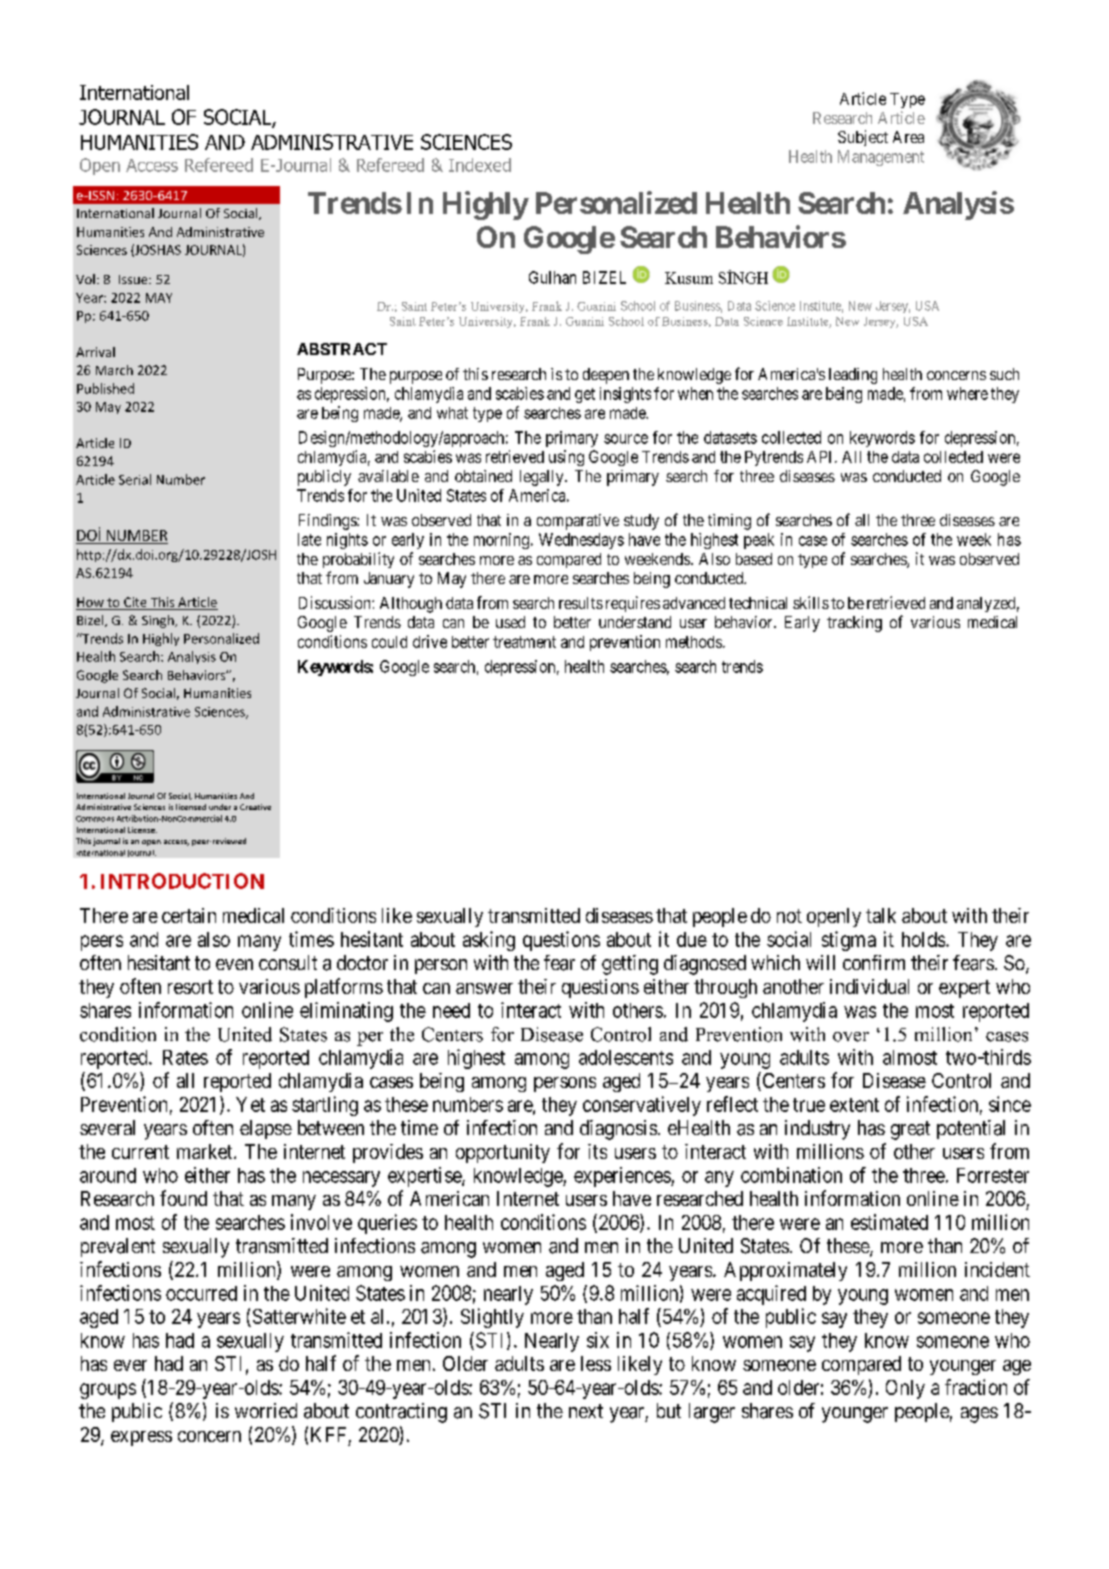 This page has width=1109, height=1569. I want to click on Issue, so click(134, 279).
